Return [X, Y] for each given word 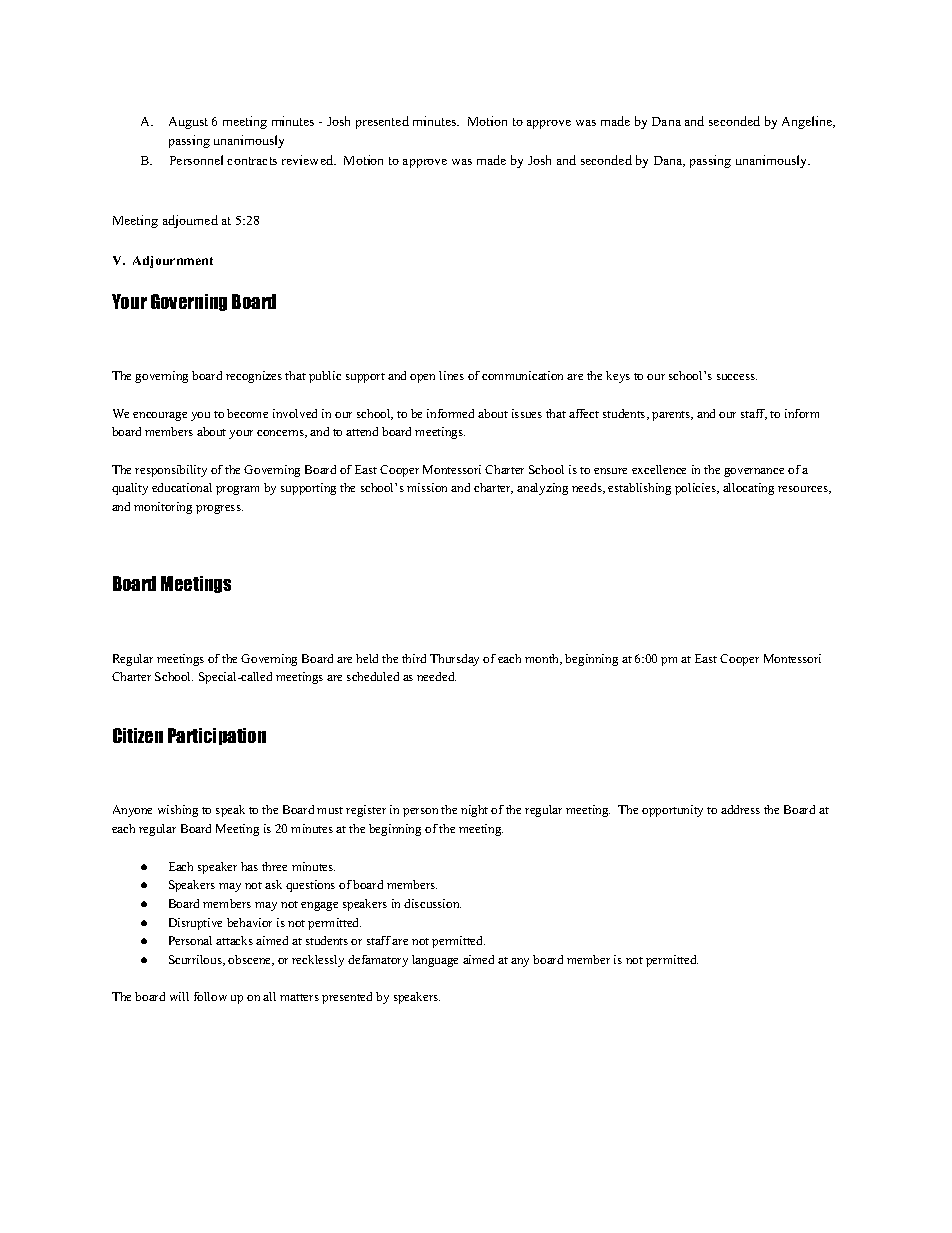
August [188, 123]
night [474, 811]
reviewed [309, 160]
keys [618, 377]
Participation [217, 736]
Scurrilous [196, 960]
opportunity [672, 811]
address [740, 809]
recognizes [254, 377]
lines [451, 375]
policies [697, 489]
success [737, 377]
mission [427, 487]
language [435, 961]
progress [219, 509]
